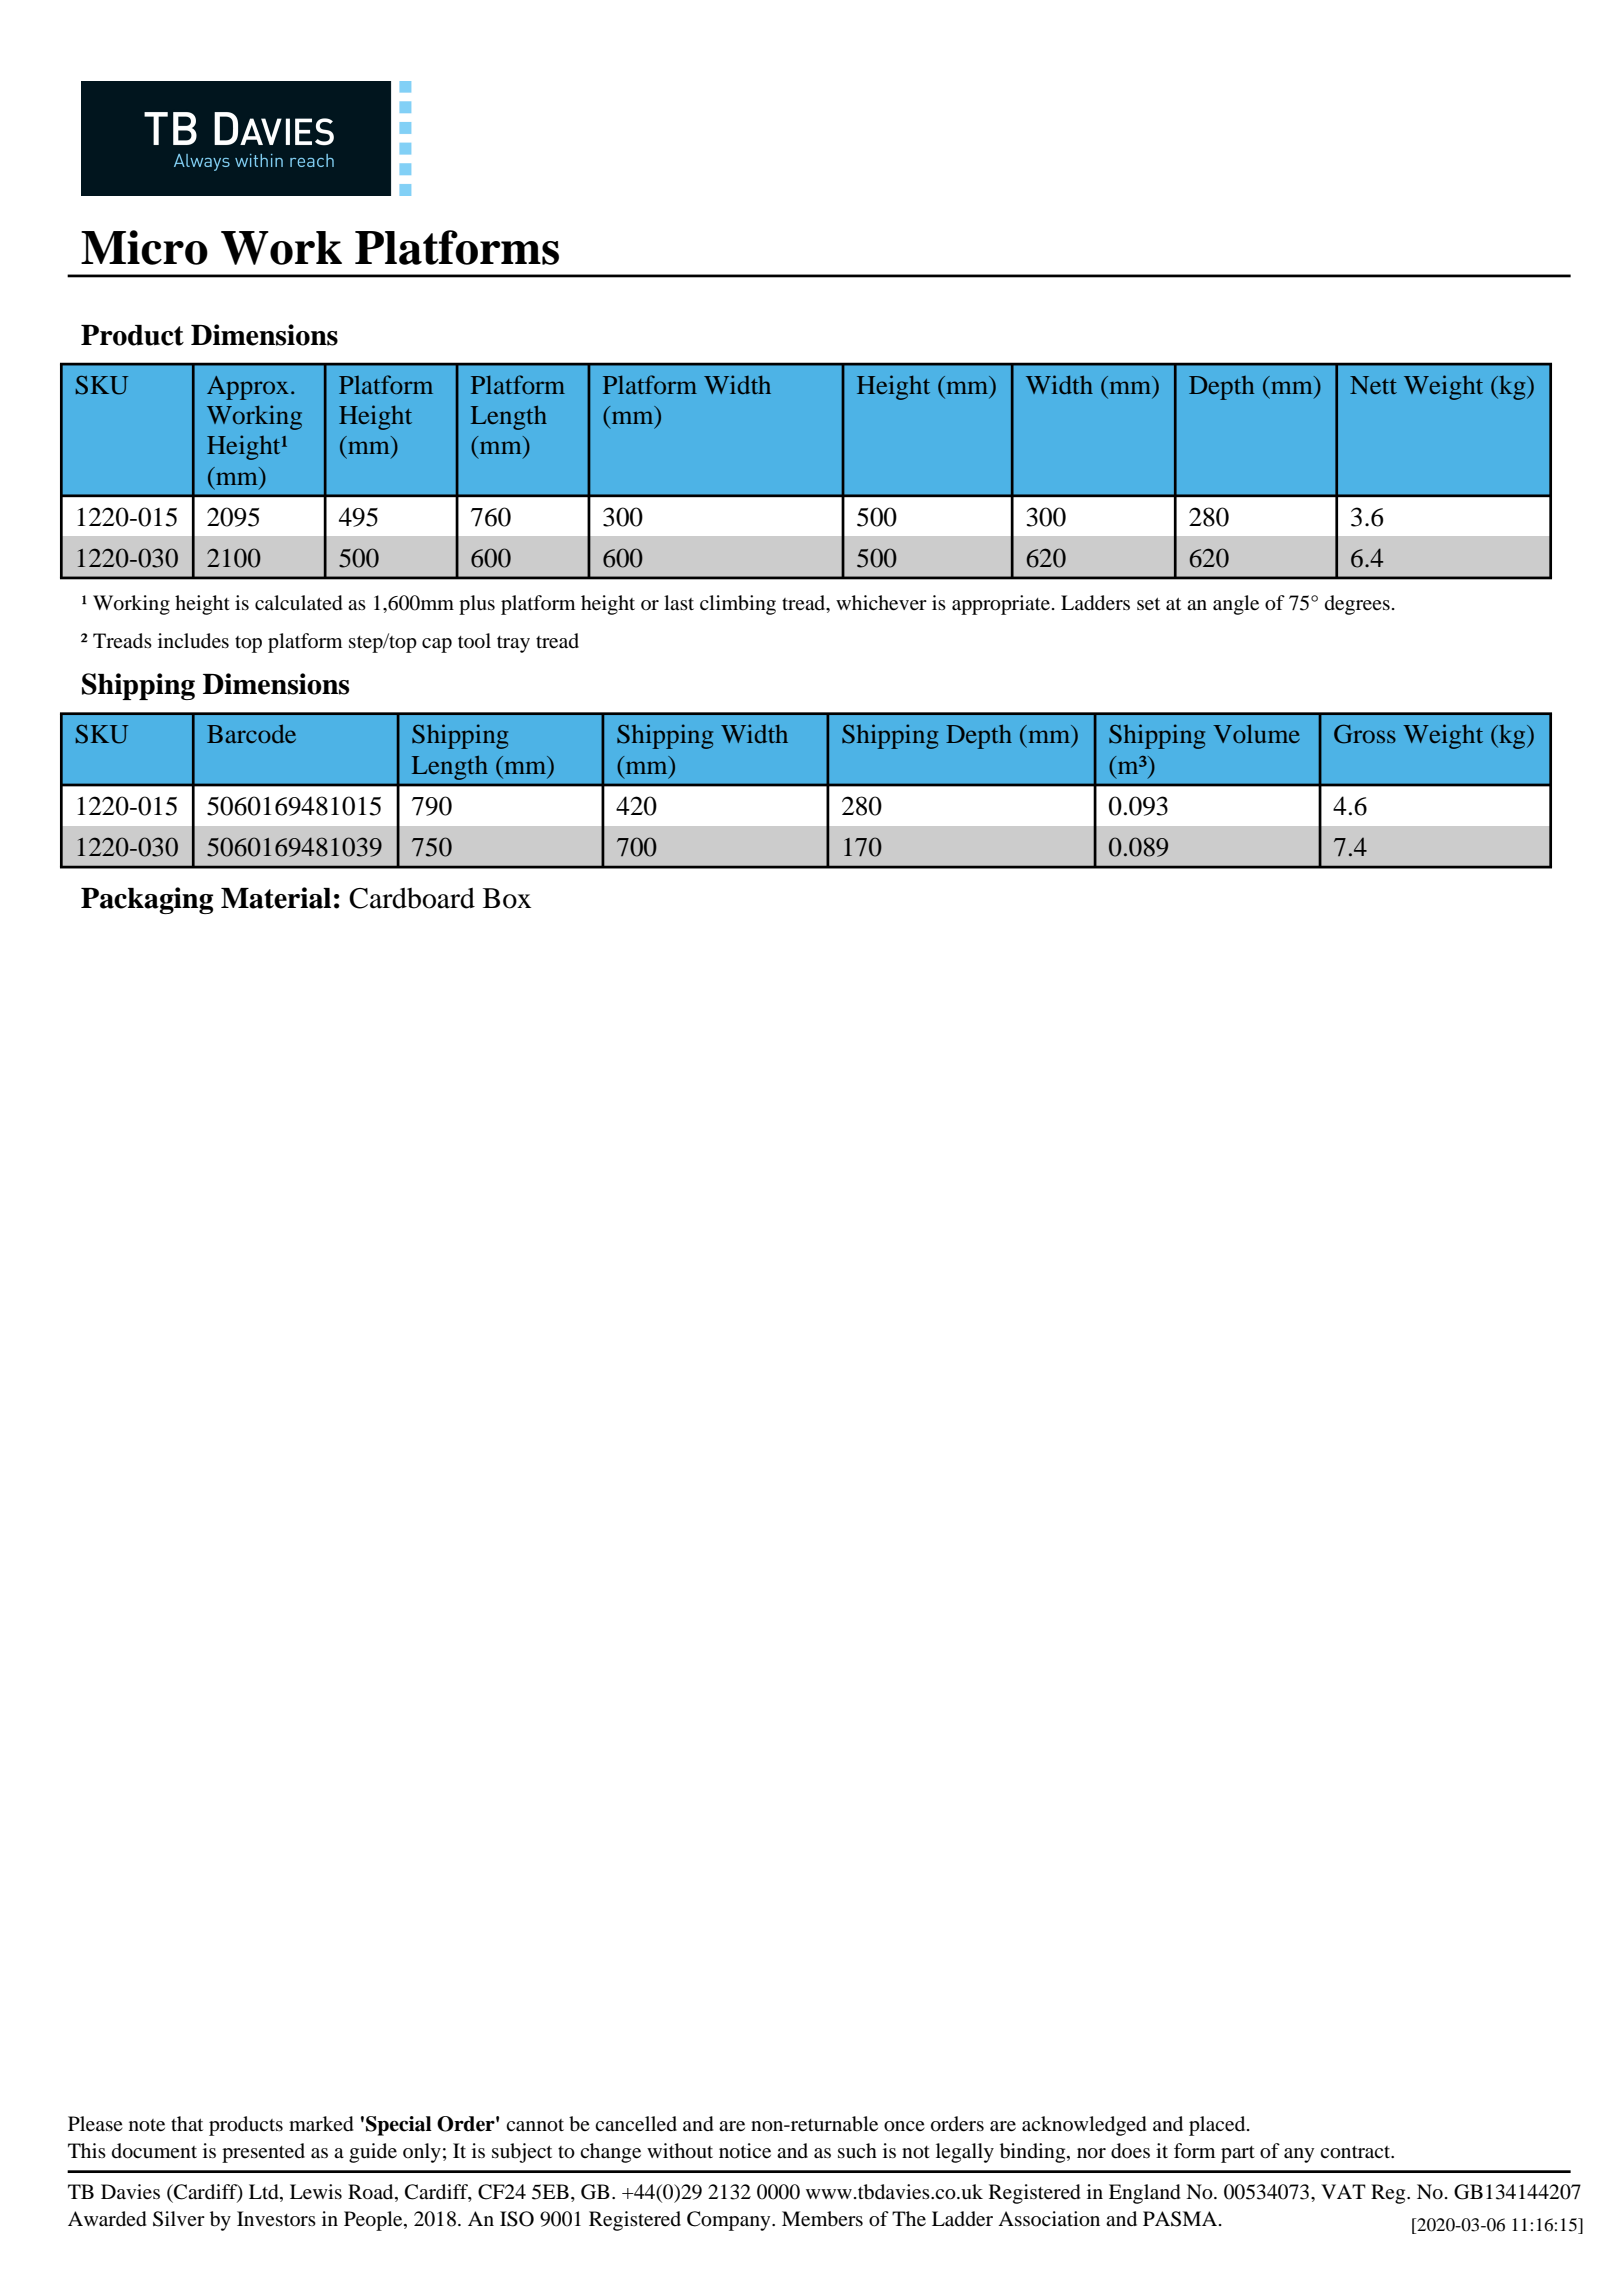 The height and width of the document is (2280, 1612). Describe the element at coordinates (1365, 734) in the document. I see `Gross` at that location.
